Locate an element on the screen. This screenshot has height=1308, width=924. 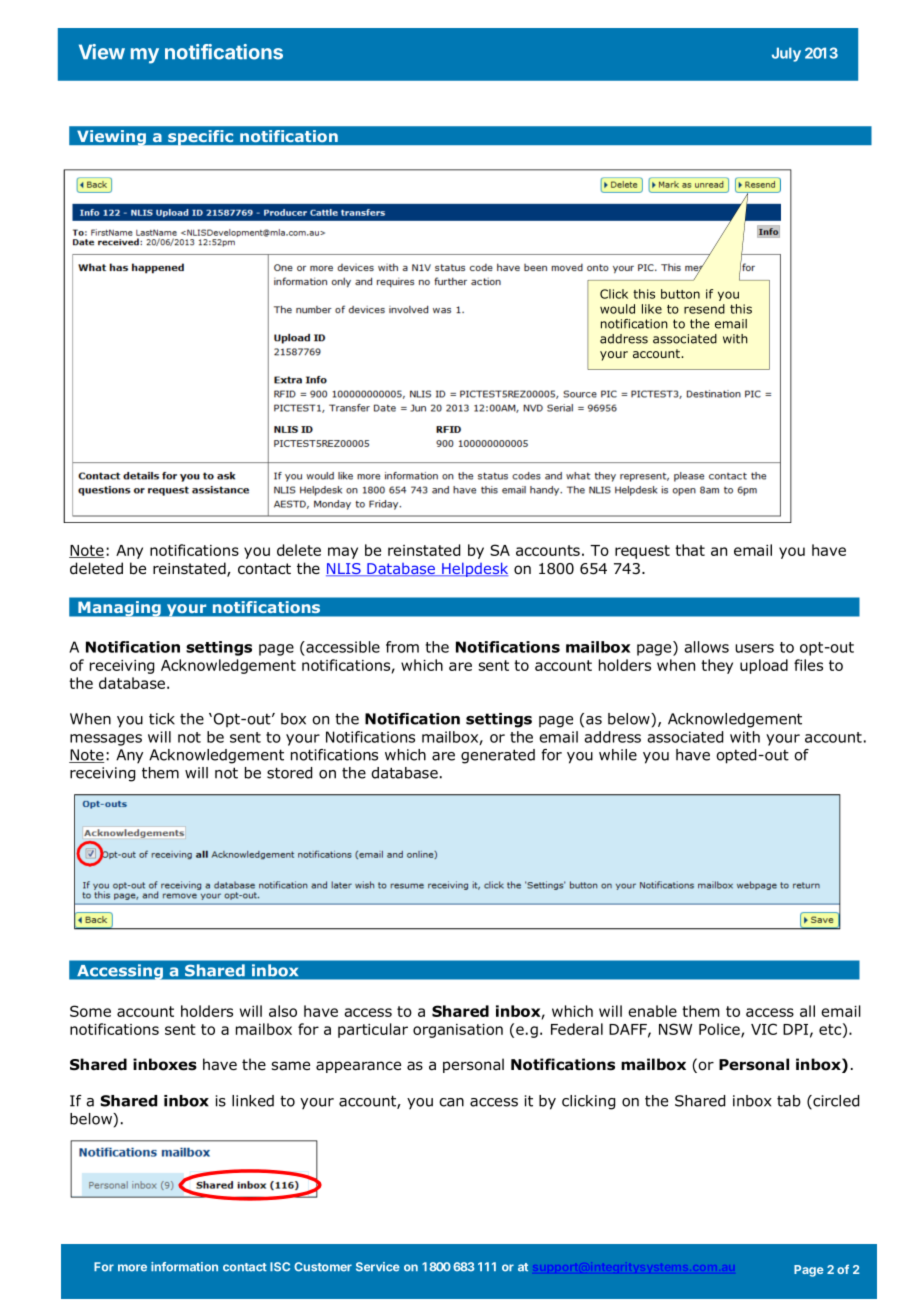
July is located at coordinates (786, 54).
